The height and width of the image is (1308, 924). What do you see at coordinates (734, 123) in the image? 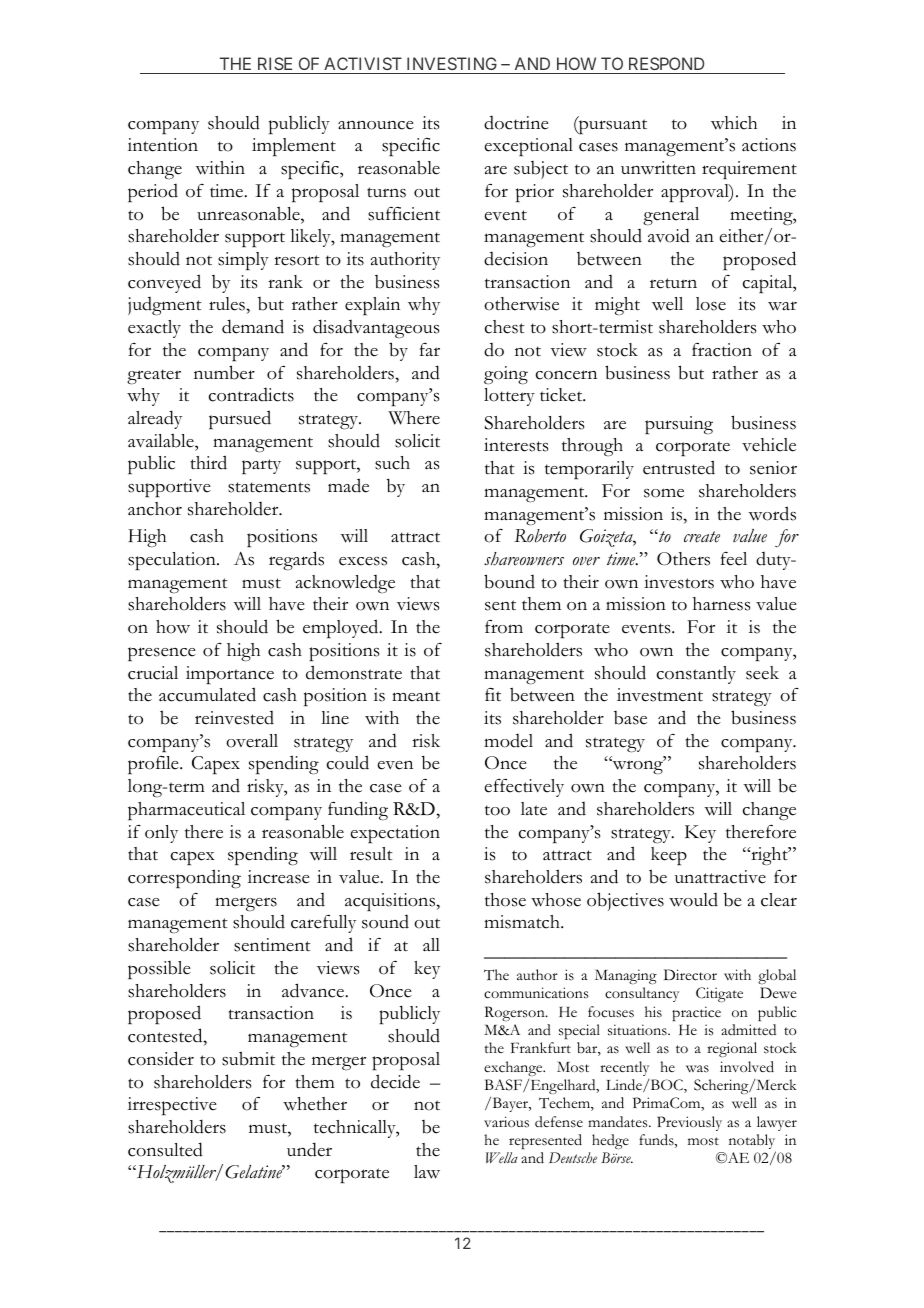
I see `which` at bounding box center [734, 123].
